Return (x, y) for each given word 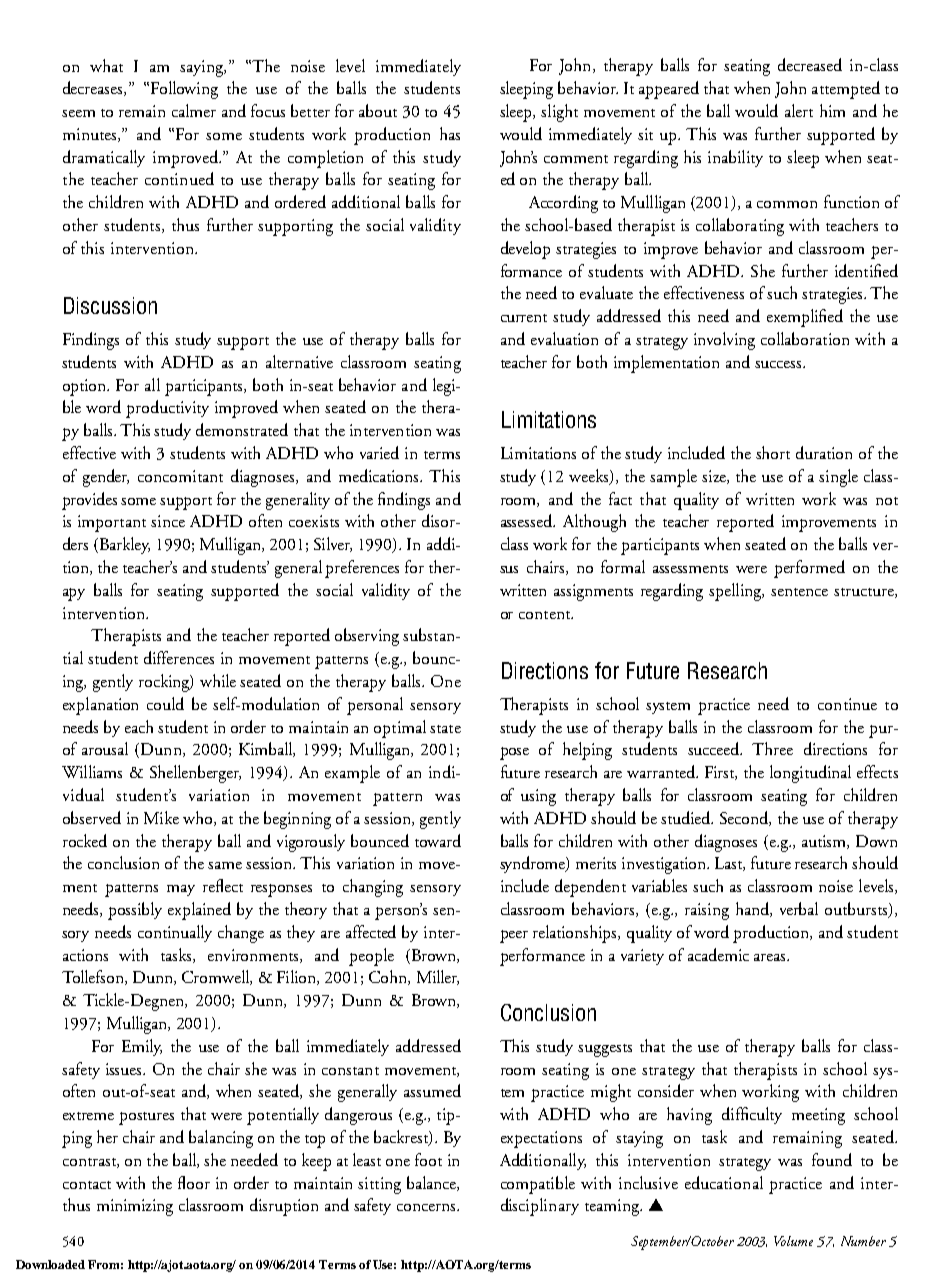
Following (183, 90)
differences (179, 657)
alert (799, 110)
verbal (799, 908)
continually (175, 933)
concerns (427, 1207)
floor (194, 1182)
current (524, 318)
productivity (167, 409)
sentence (799, 592)
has (450, 133)
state (445, 729)
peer (514, 936)
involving (724, 341)
